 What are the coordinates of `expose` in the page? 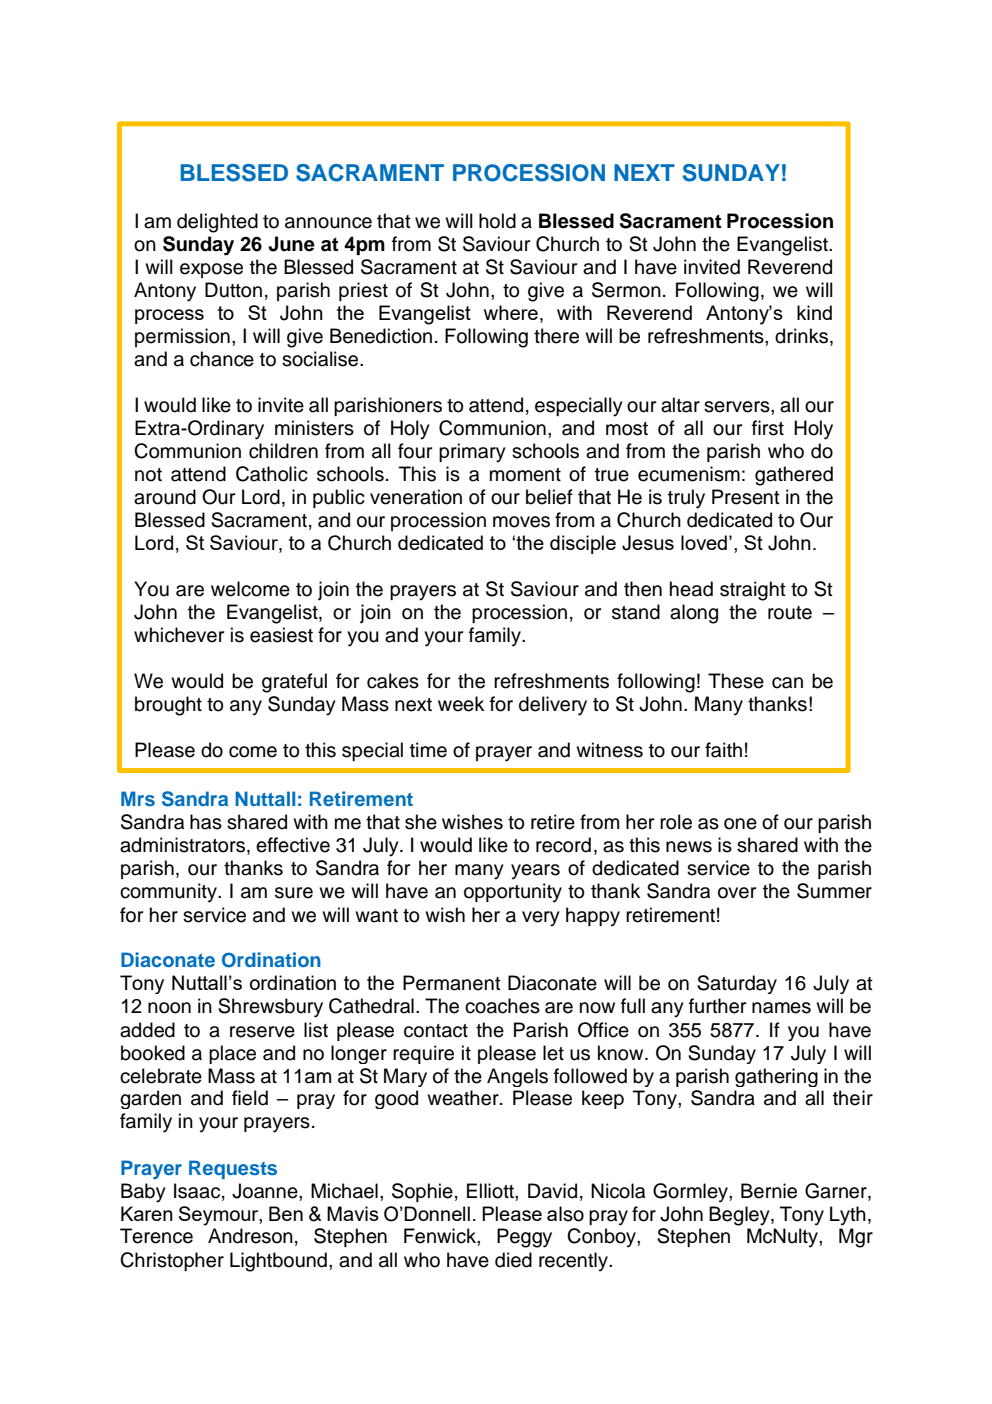 It's located at (211, 270).
